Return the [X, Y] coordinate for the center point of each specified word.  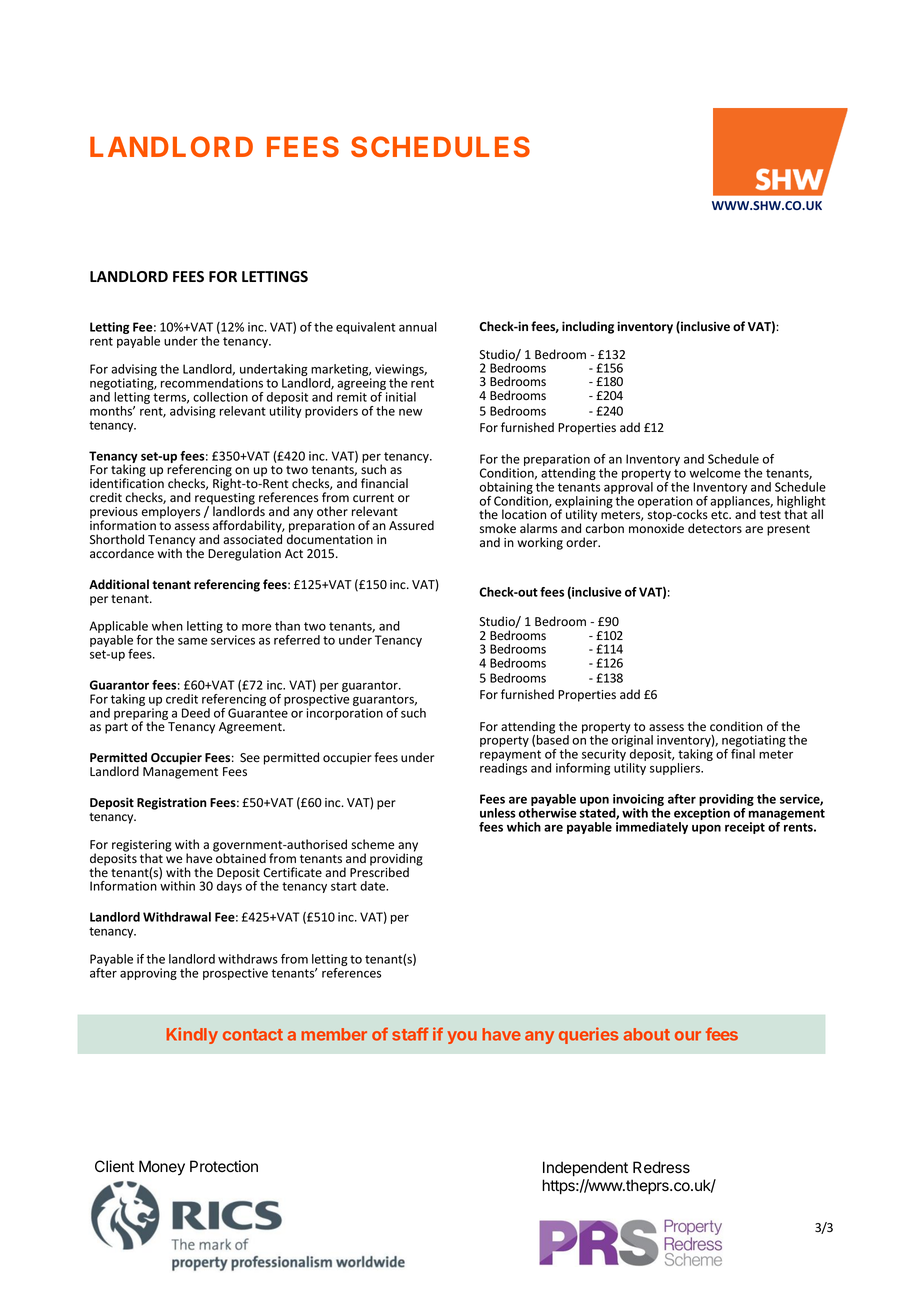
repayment [510, 757]
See [250, 757]
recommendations [212, 383]
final [743, 754]
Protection [224, 1166]
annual [418, 327]
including [588, 327]
